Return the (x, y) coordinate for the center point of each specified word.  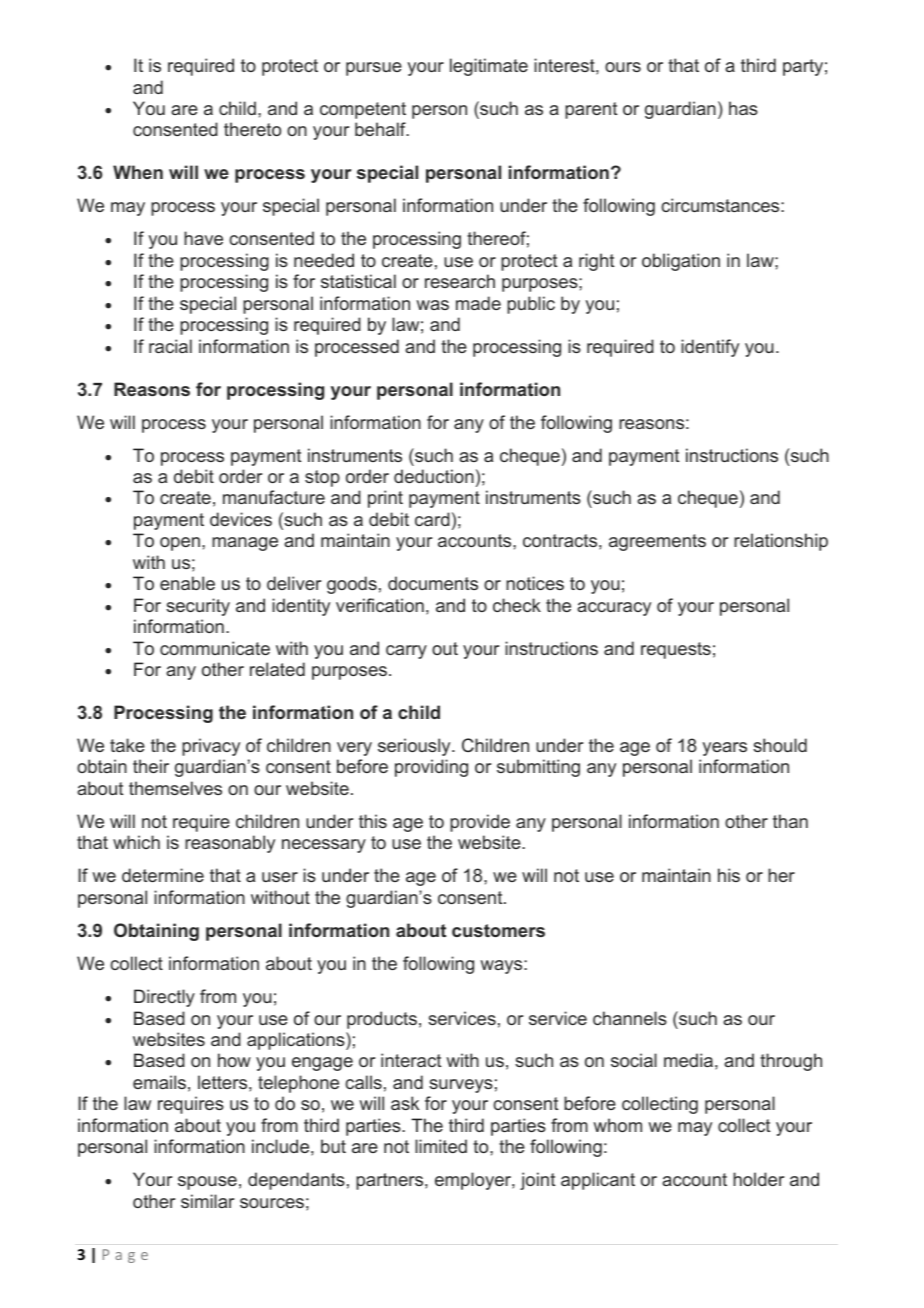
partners (391, 1181)
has (743, 108)
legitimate (489, 67)
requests (676, 650)
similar (207, 1201)
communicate (215, 648)
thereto (252, 129)
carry (406, 652)
